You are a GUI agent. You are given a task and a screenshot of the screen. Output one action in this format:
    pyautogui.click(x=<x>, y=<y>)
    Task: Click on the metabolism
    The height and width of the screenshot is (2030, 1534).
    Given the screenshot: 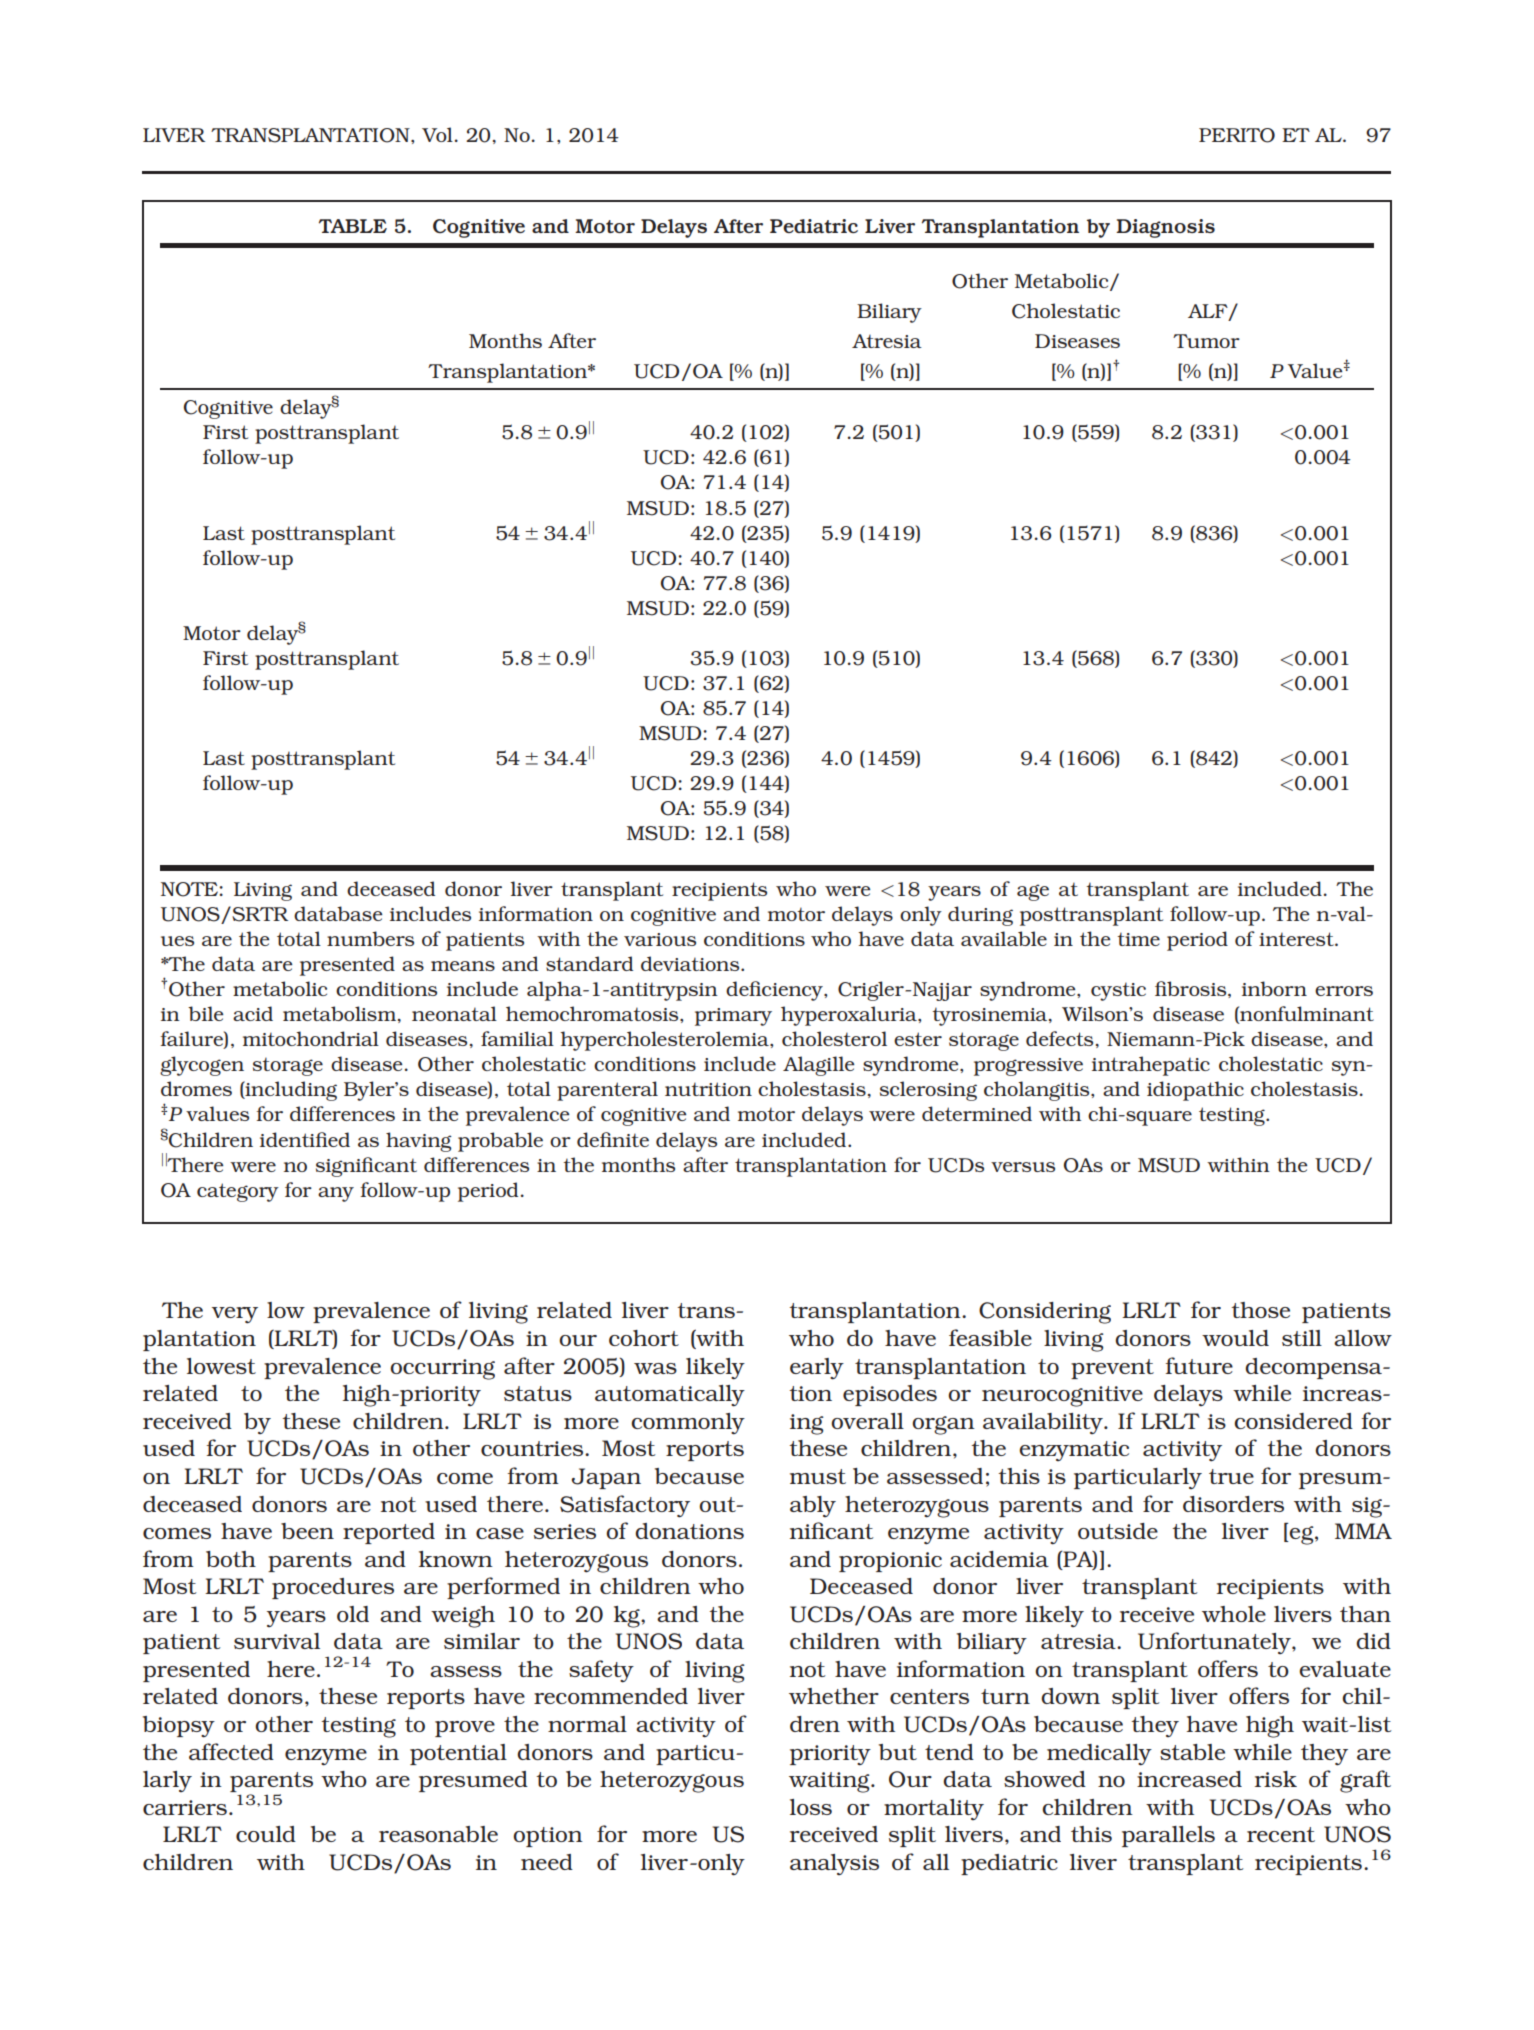 What is the action you would take?
    pyautogui.click(x=341, y=1014)
